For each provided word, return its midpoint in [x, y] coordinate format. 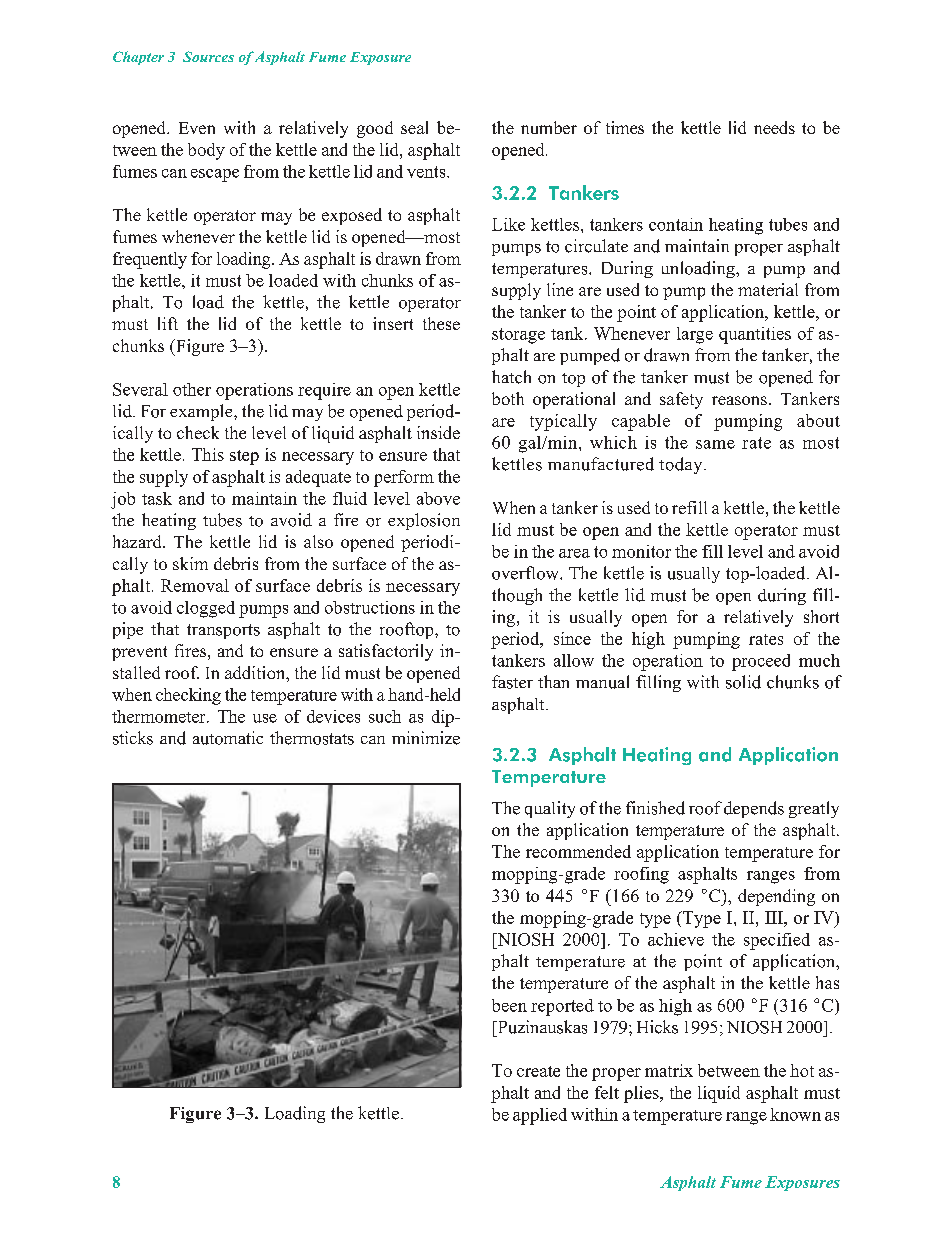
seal [414, 127]
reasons [739, 400]
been [509, 1005]
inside [438, 432]
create [538, 1071]
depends [754, 809]
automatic [228, 738]
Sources [208, 56]
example [202, 412]
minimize [426, 738]
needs [774, 127]
